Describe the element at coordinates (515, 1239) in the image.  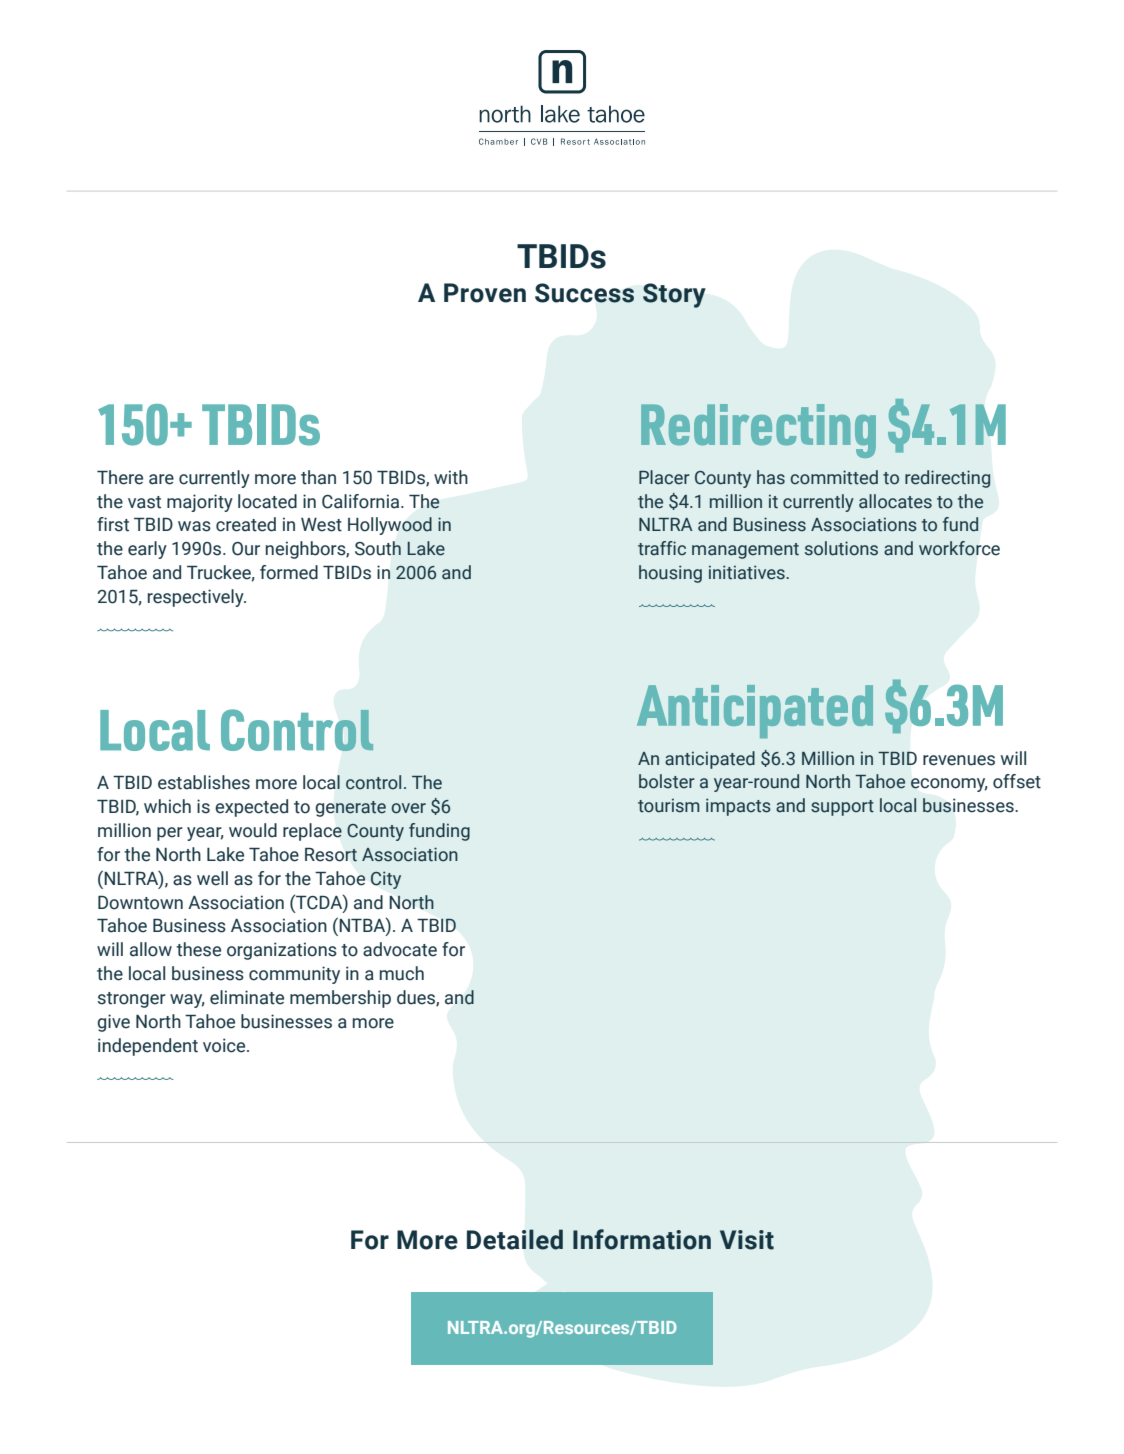
I see `Detailed` at that location.
